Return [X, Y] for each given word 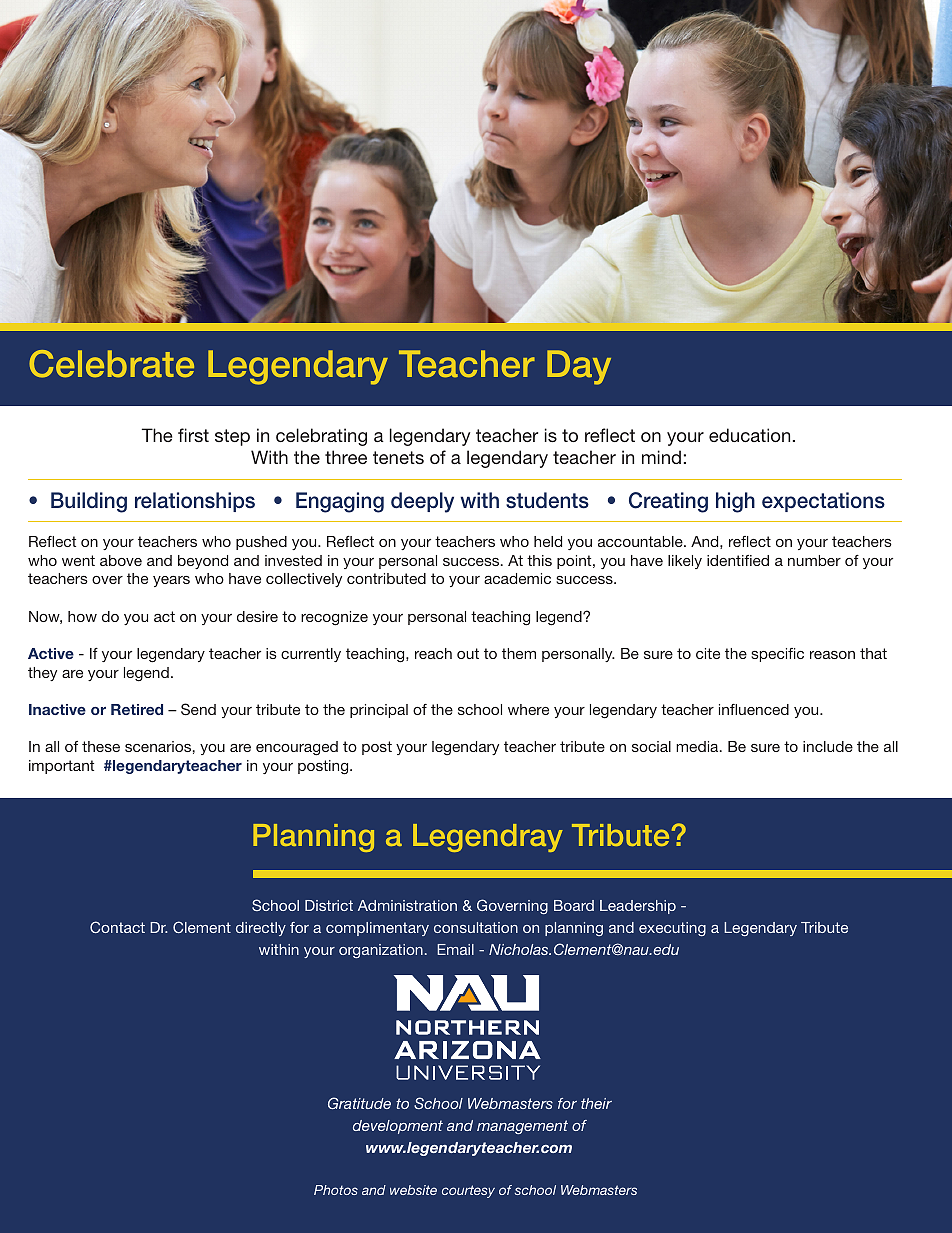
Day [579, 367]
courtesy [468, 1191]
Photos [336, 1190]
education [749, 435]
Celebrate [111, 364]
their [596, 1103]
